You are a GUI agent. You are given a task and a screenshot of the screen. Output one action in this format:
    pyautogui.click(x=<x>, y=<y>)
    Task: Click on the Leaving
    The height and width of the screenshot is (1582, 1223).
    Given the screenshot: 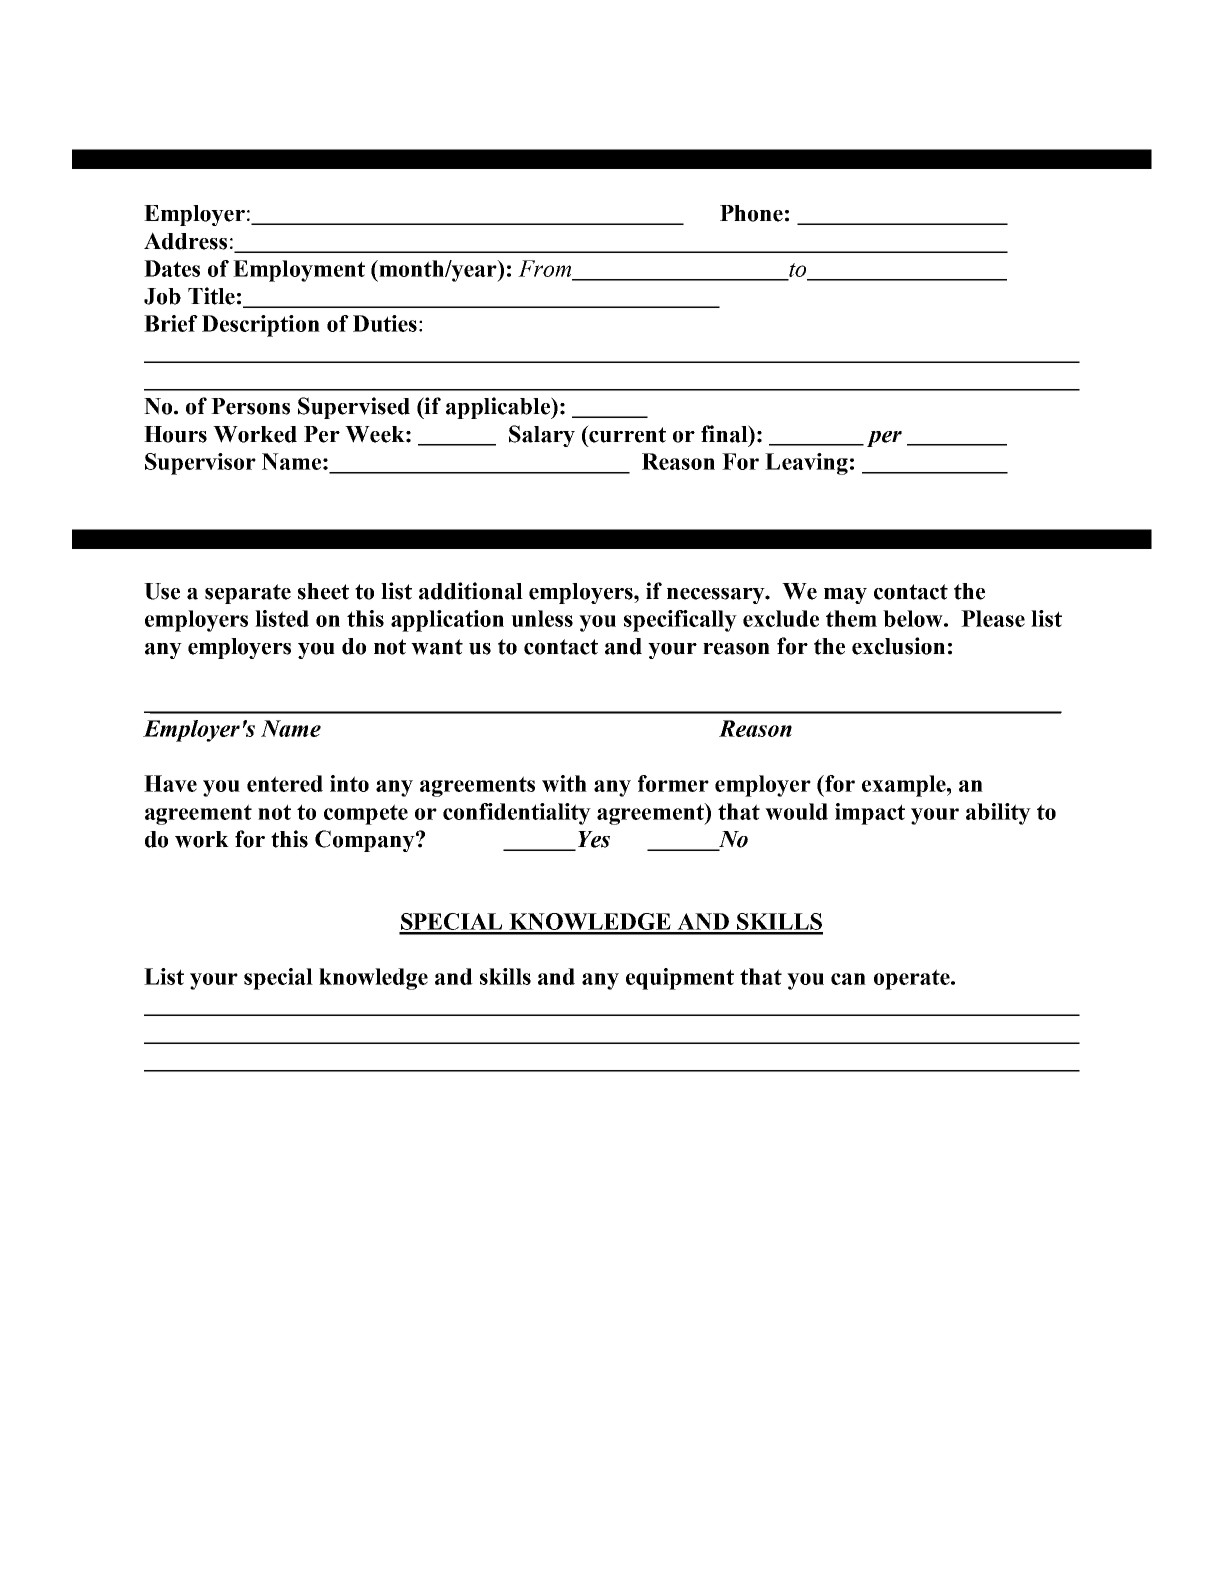 What is the action you would take?
    pyautogui.click(x=806, y=464)
